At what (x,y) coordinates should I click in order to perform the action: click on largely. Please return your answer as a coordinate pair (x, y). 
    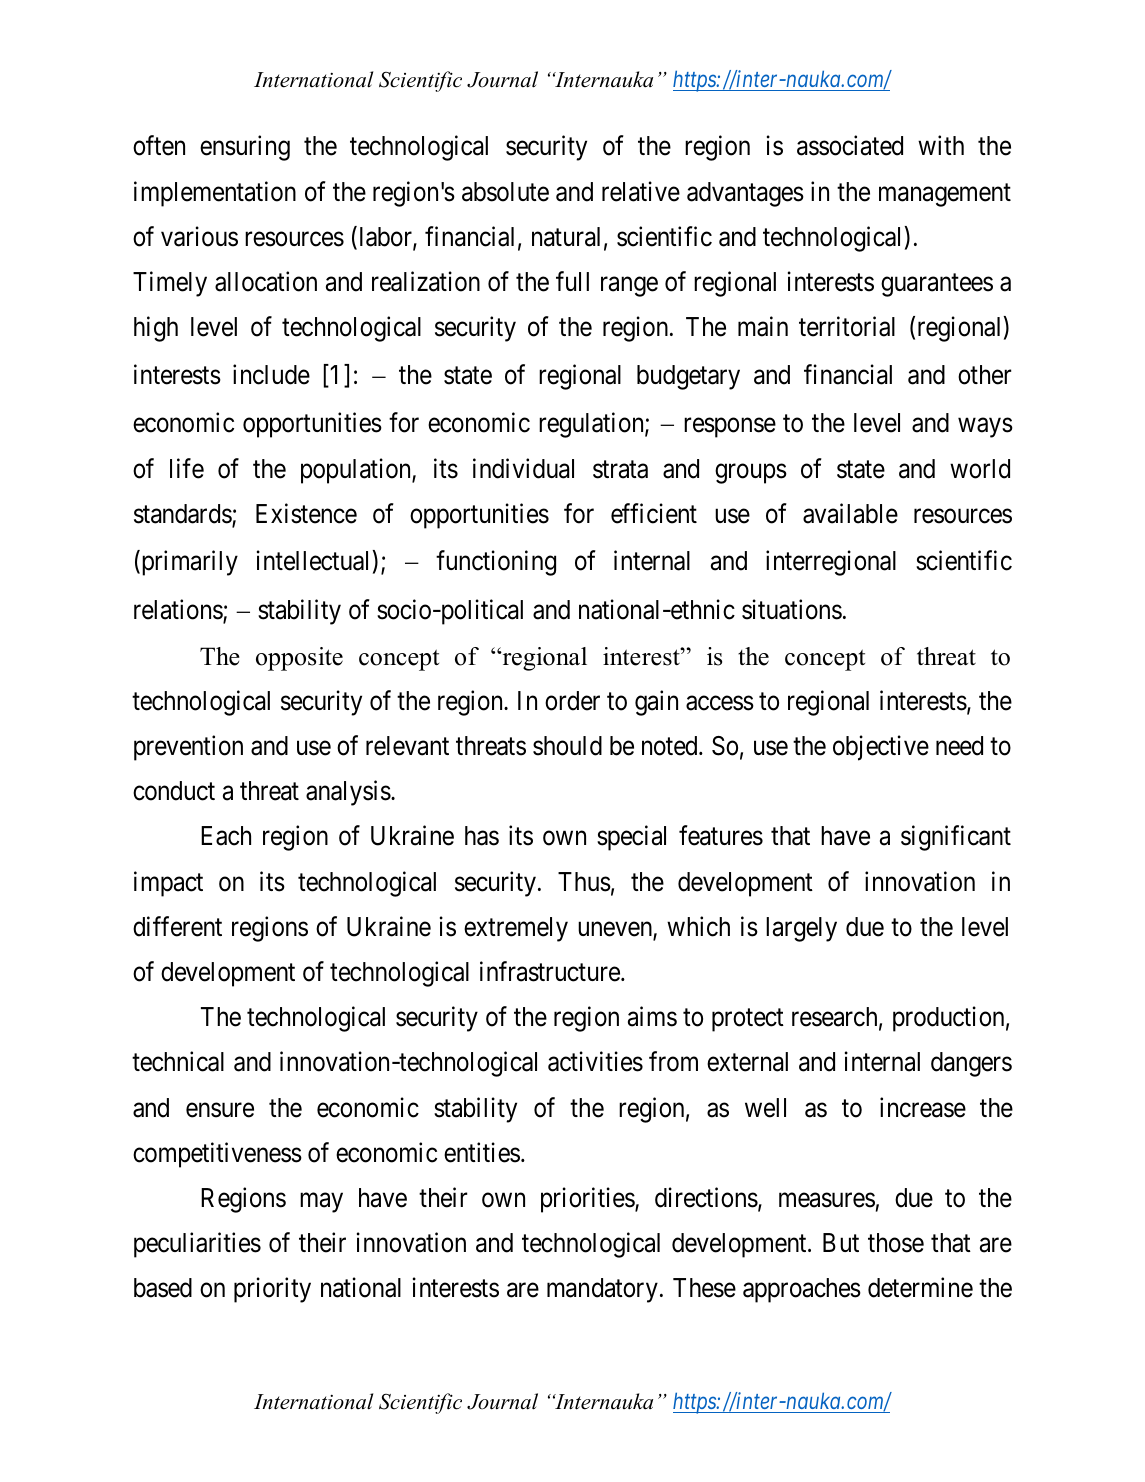
    Looking at the image, I should click on (801, 929).
